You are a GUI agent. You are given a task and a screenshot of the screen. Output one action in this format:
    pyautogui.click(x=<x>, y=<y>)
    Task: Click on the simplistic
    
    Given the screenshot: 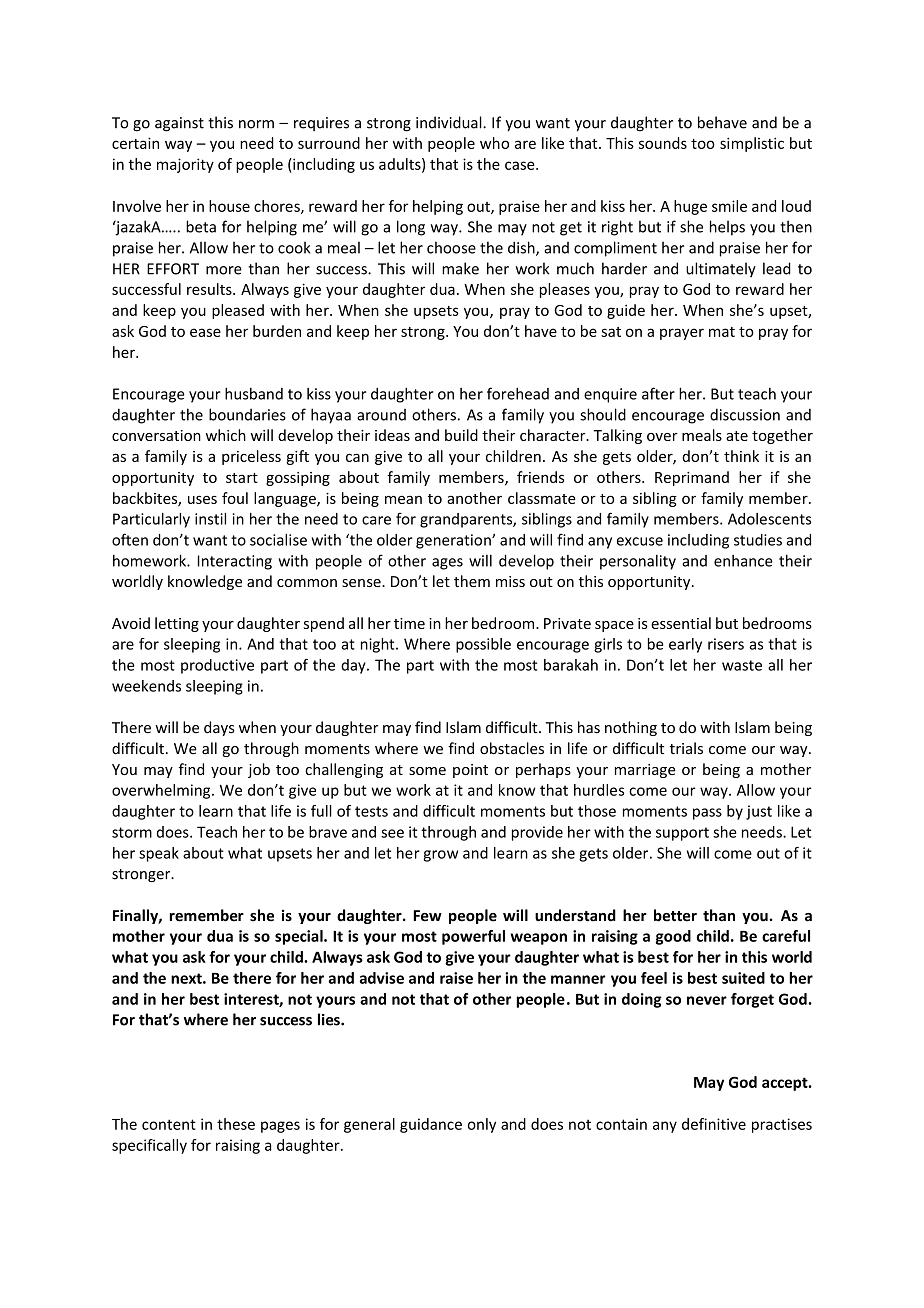 What is the action you would take?
    pyautogui.click(x=752, y=144)
